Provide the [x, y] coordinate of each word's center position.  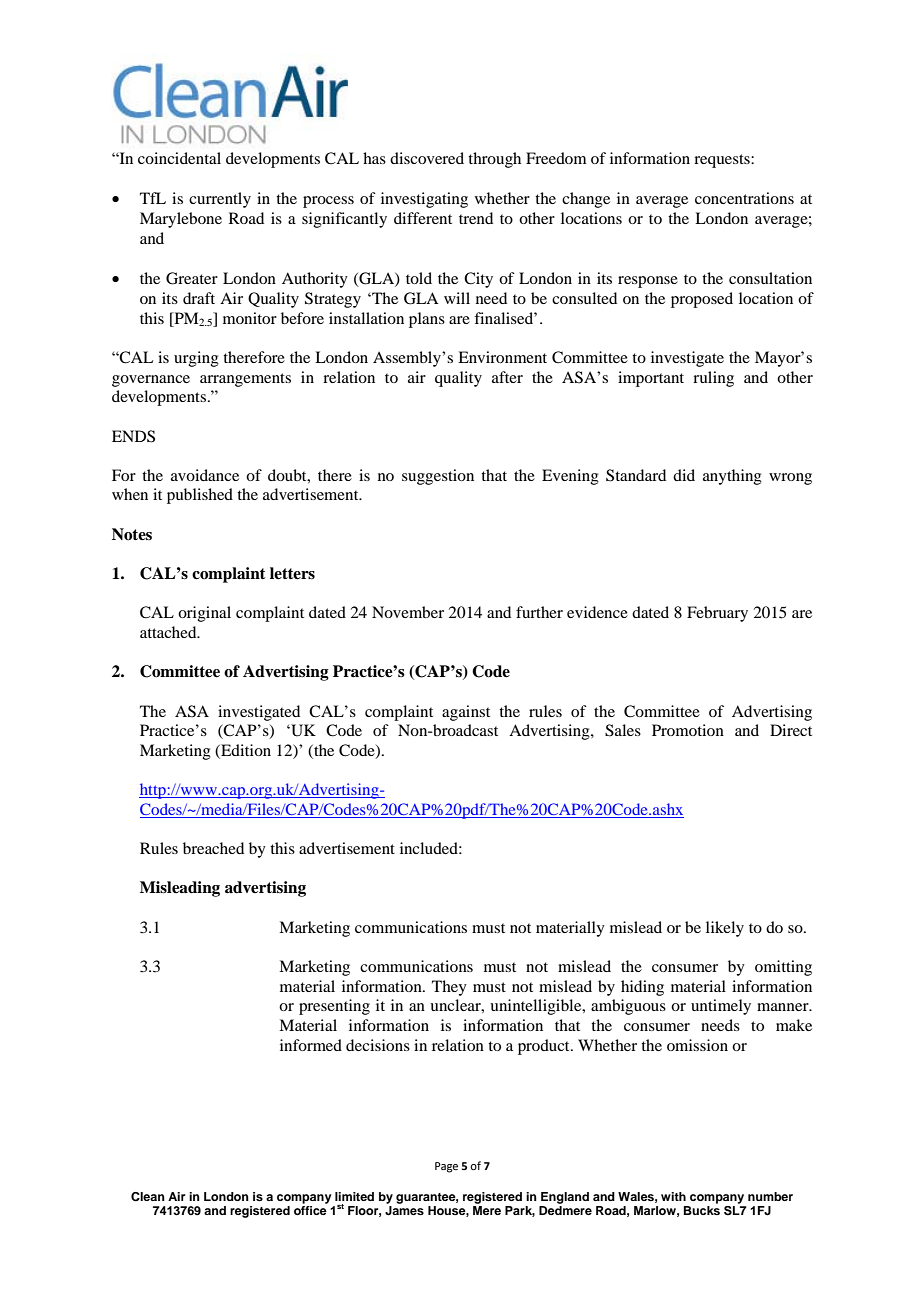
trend [476, 218]
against [466, 713]
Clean [148, 1197]
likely [725, 929]
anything [732, 477]
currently [220, 200]
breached [213, 848]
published [200, 496]
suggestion [438, 477]
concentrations [744, 198]
